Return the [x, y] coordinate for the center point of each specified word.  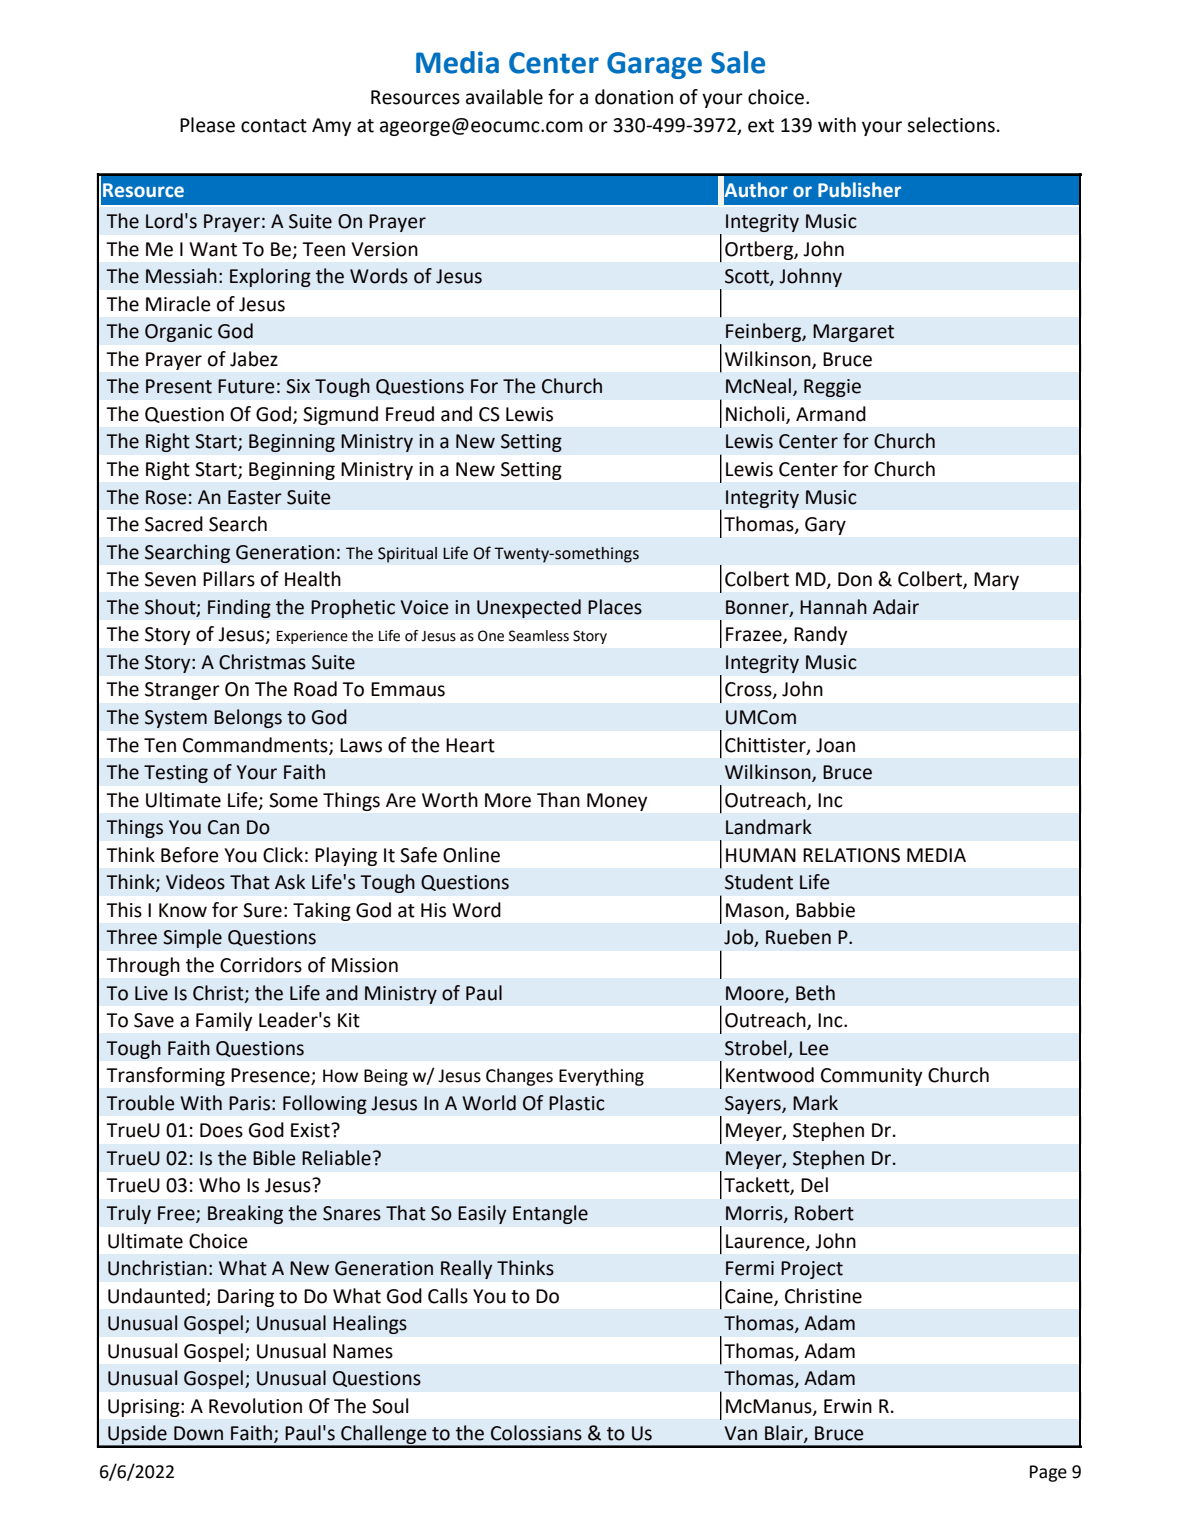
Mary [996, 581]
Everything [601, 1077]
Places [615, 607]
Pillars [229, 579]
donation [634, 97]
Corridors [261, 965]
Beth [815, 993]
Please [207, 125]
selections [951, 125]
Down [198, 1433]
